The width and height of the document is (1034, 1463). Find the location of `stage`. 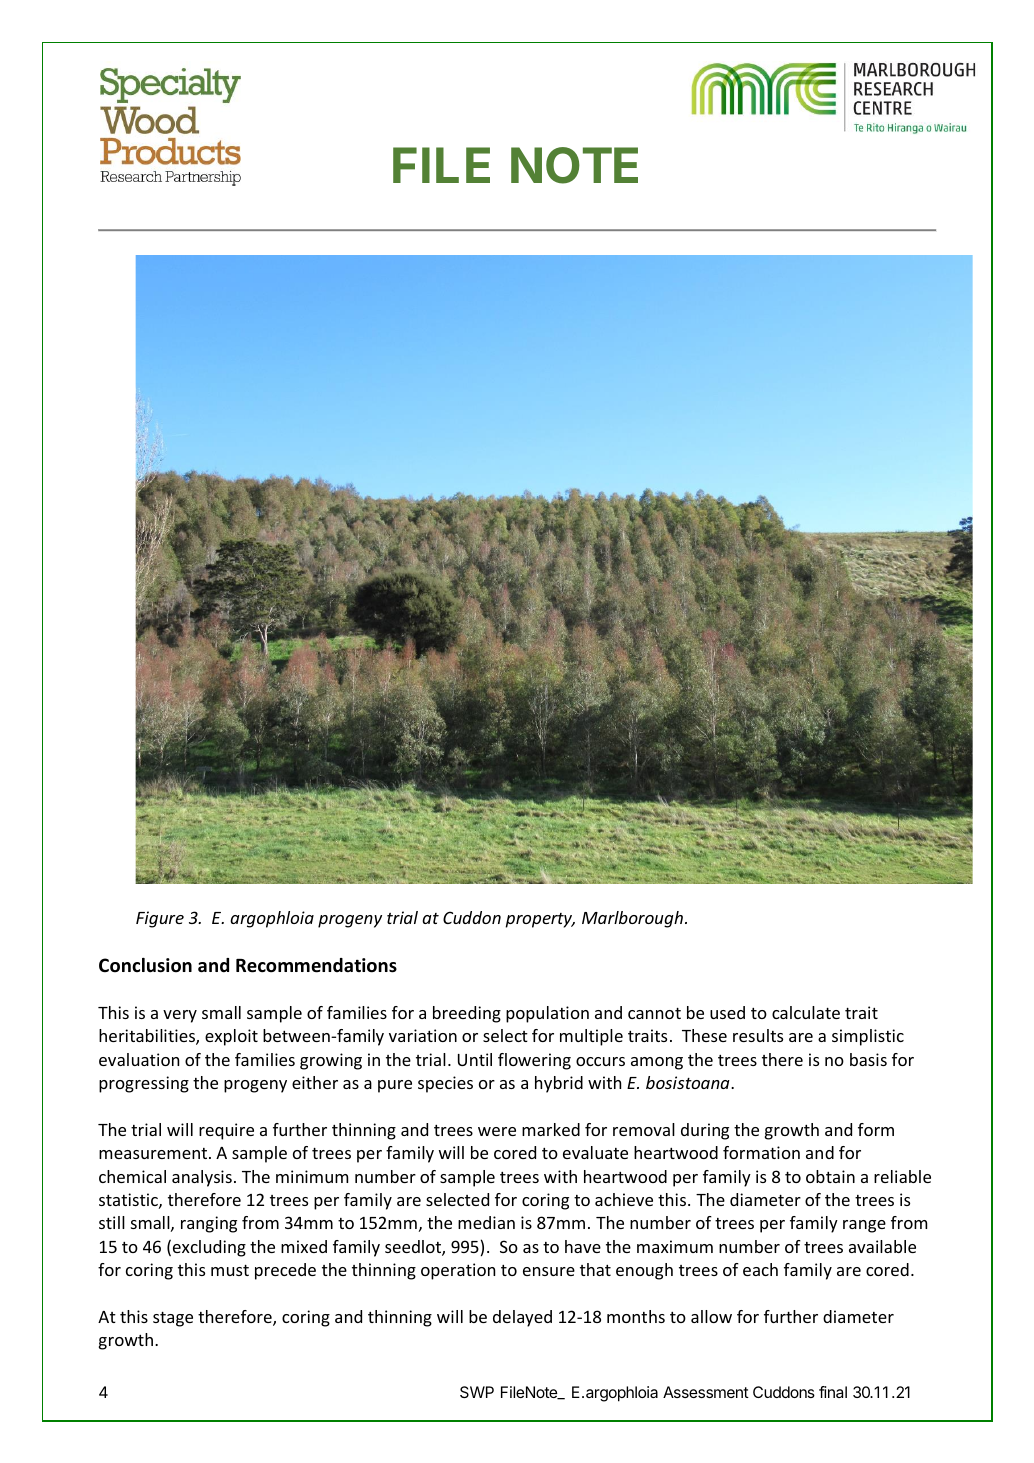

stage is located at coordinates (173, 1319).
